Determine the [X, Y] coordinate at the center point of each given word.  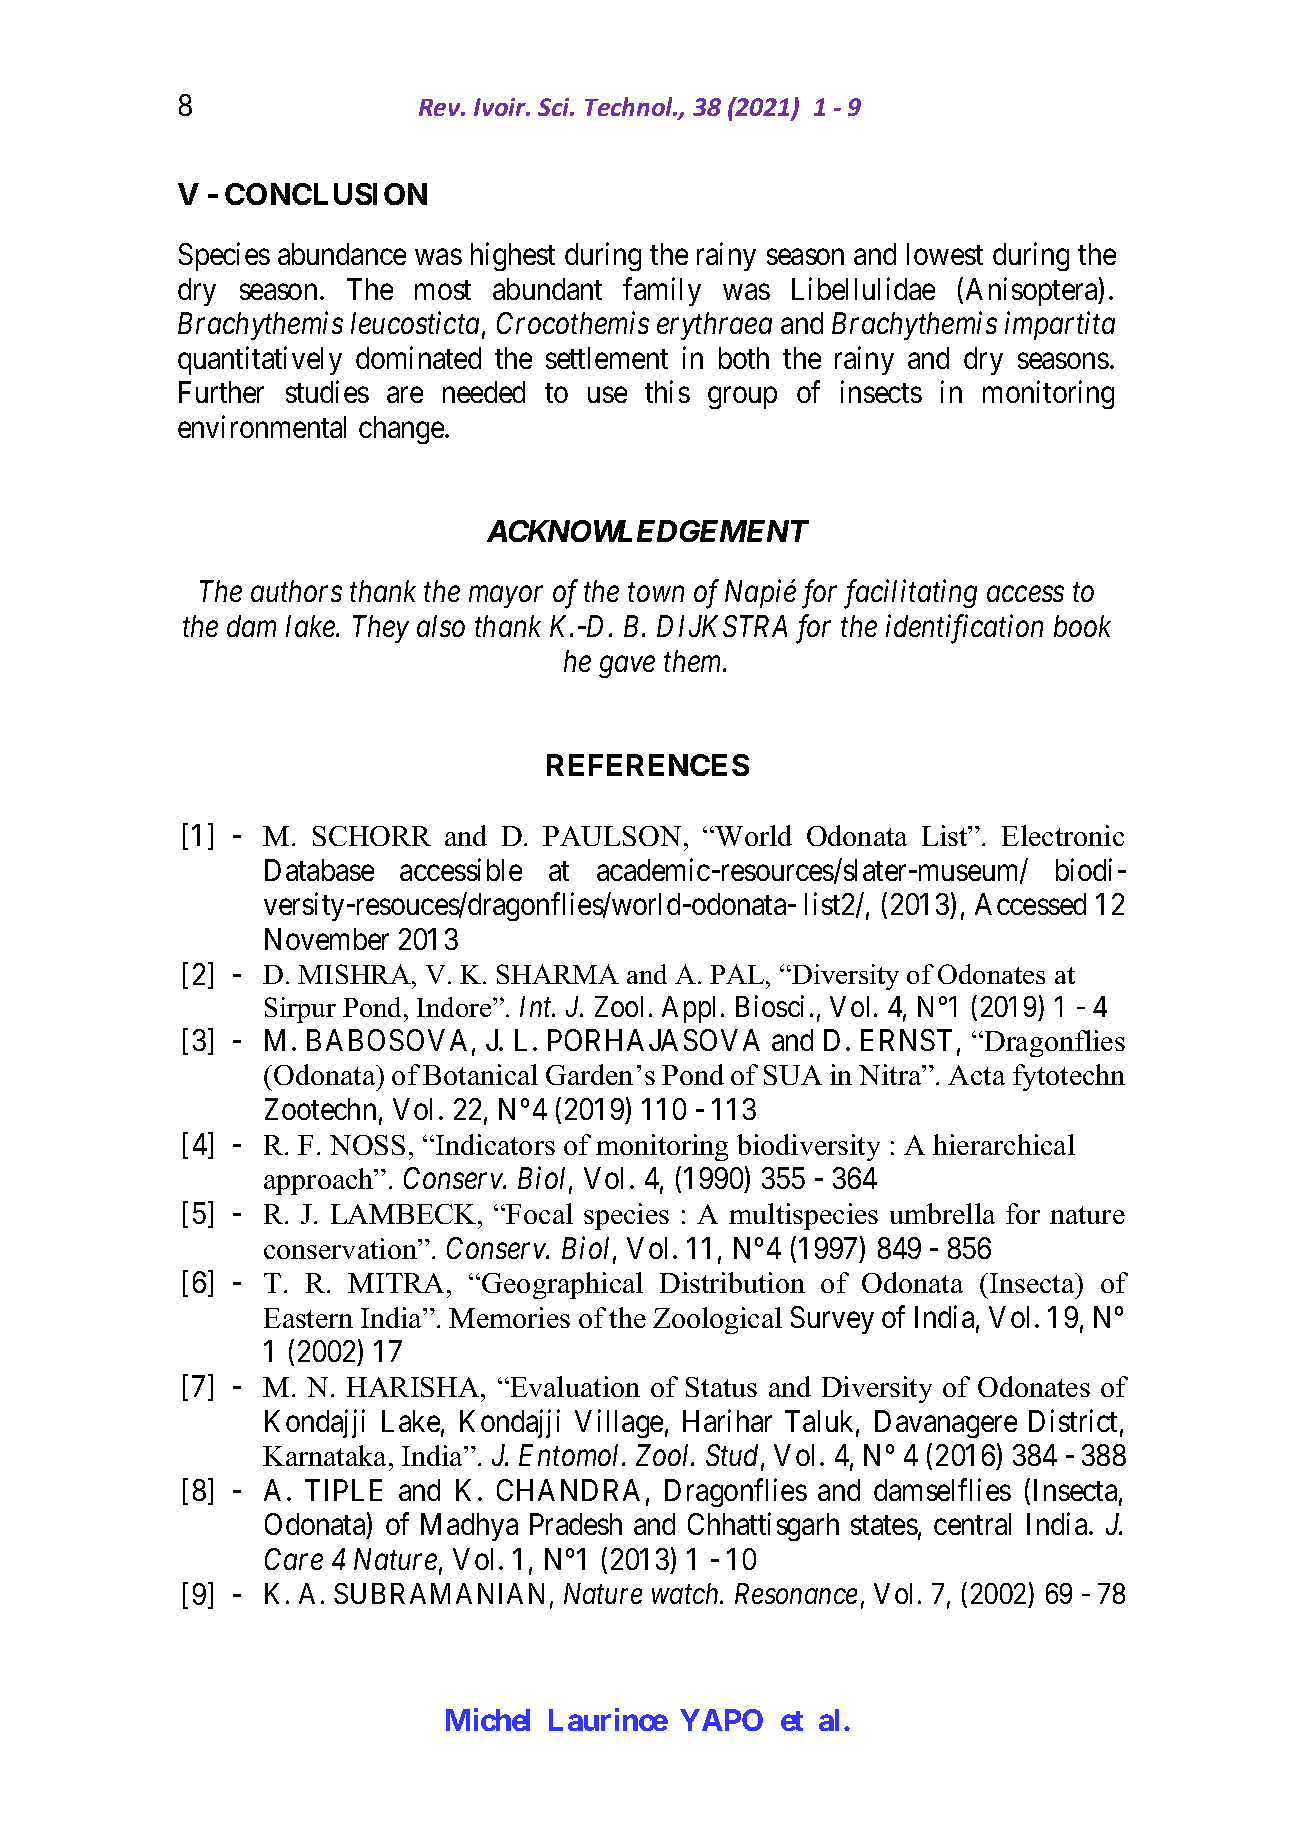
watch [686, 1593]
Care [294, 1559]
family [662, 291]
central [972, 1524]
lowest [945, 254]
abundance [342, 254]
